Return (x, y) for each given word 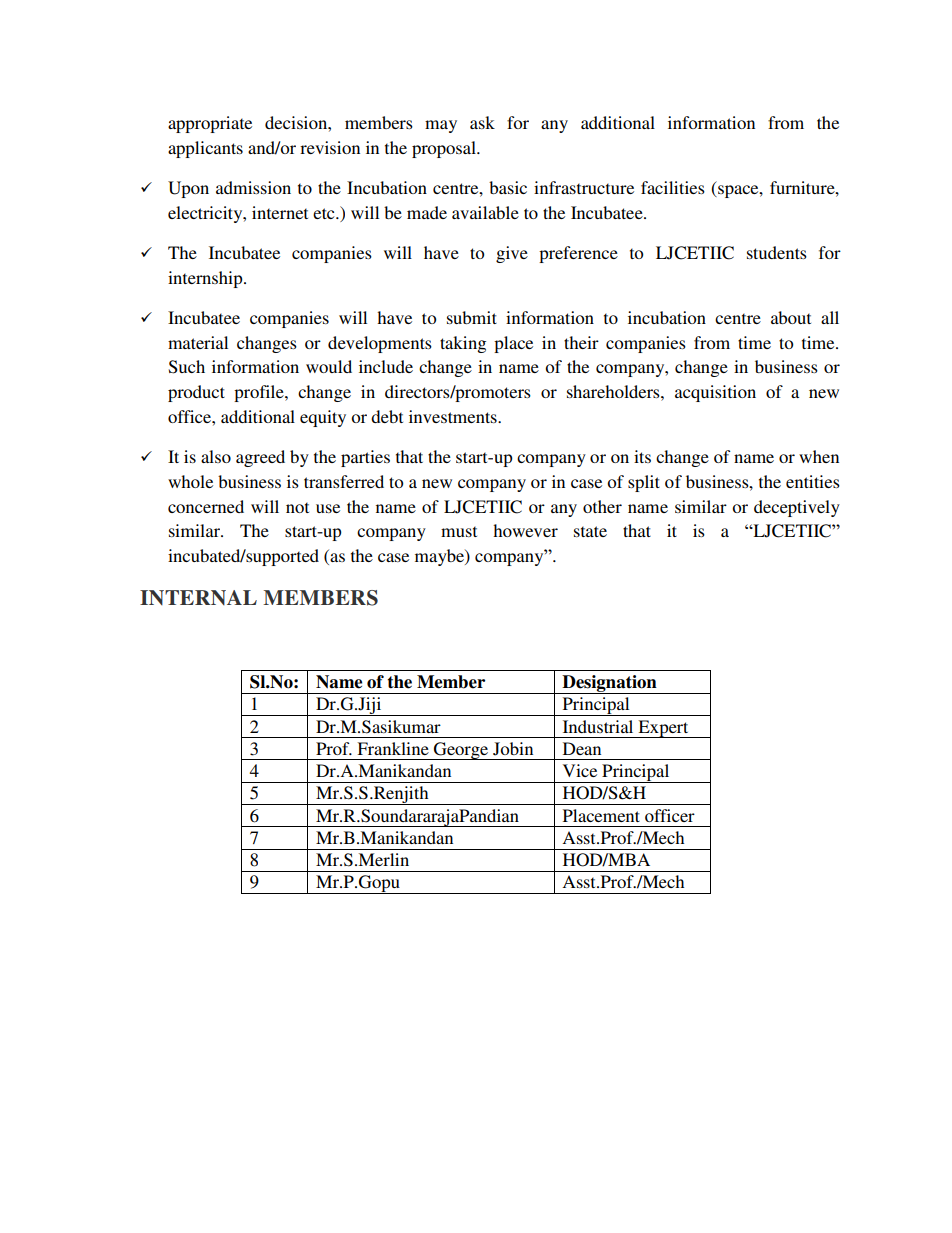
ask (482, 122)
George (461, 751)
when (819, 456)
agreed (260, 458)
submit (472, 317)
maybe (440, 557)
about (791, 317)
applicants (205, 149)
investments (454, 416)
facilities (673, 187)
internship (206, 279)
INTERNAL (198, 597)
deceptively (797, 508)
